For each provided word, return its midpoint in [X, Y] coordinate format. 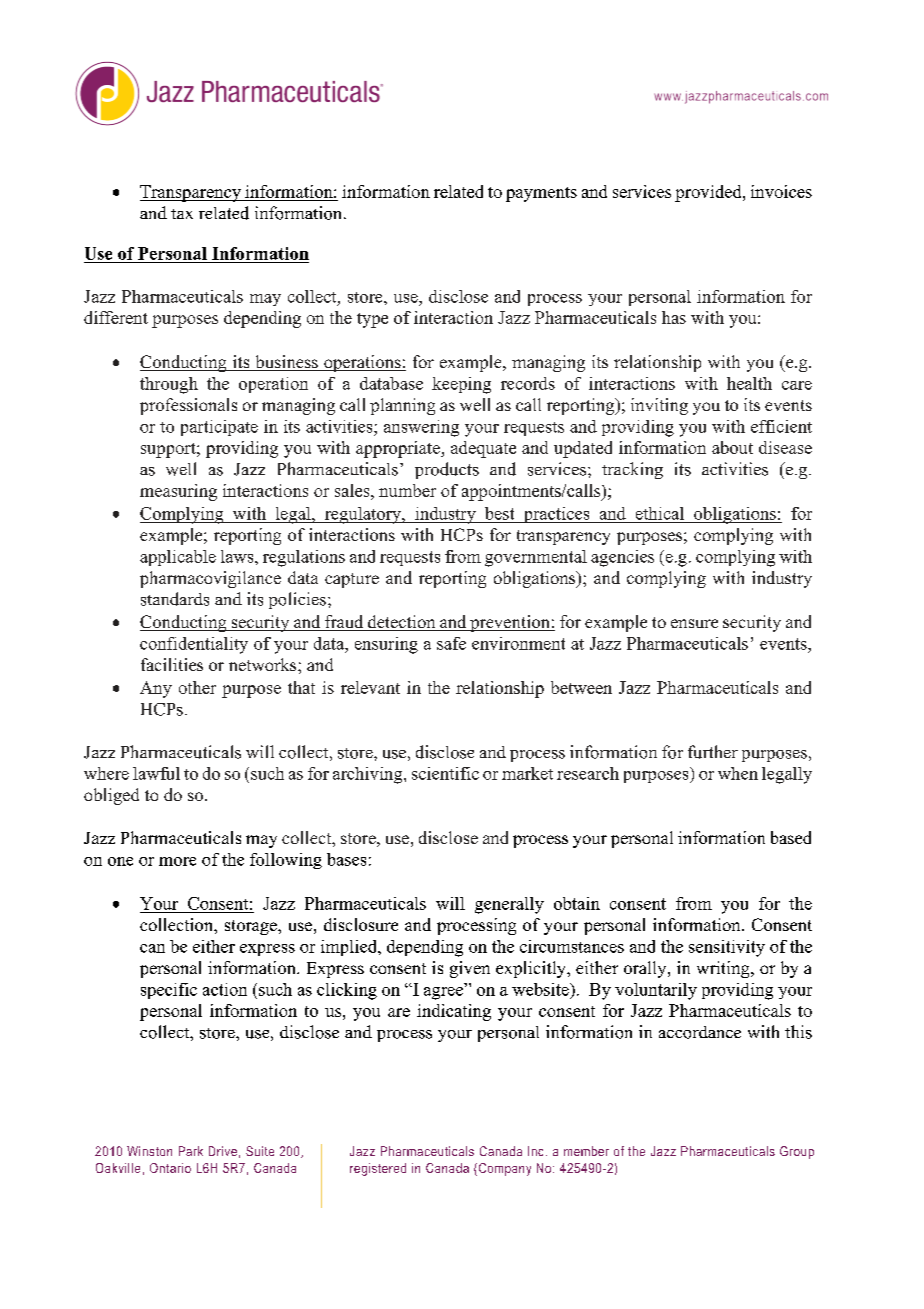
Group [797, 1152]
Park [191, 1151]
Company [503, 1169]
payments [541, 194]
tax [182, 214]
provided [709, 193]
